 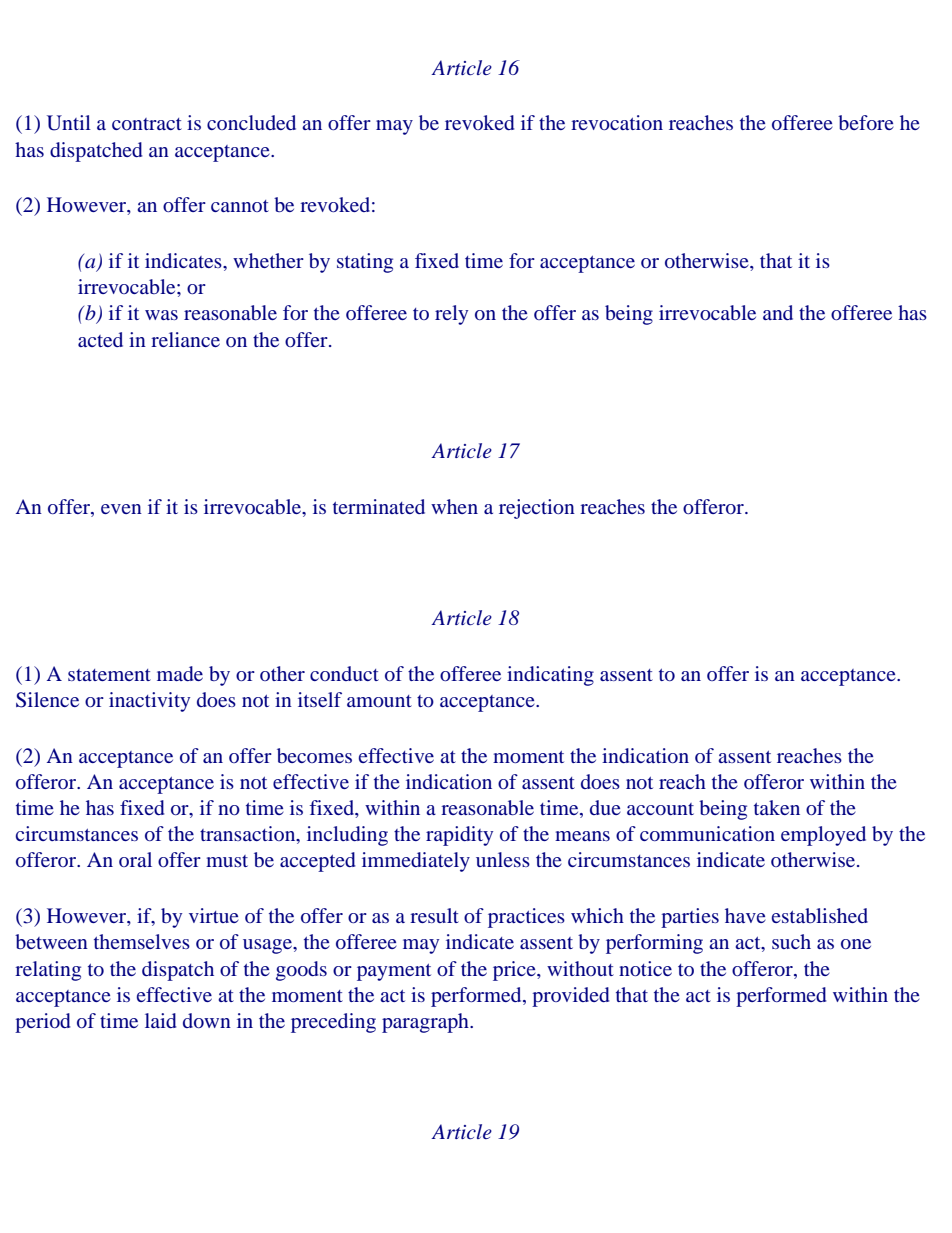 I want to click on laid, so click(x=160, y=1020).
